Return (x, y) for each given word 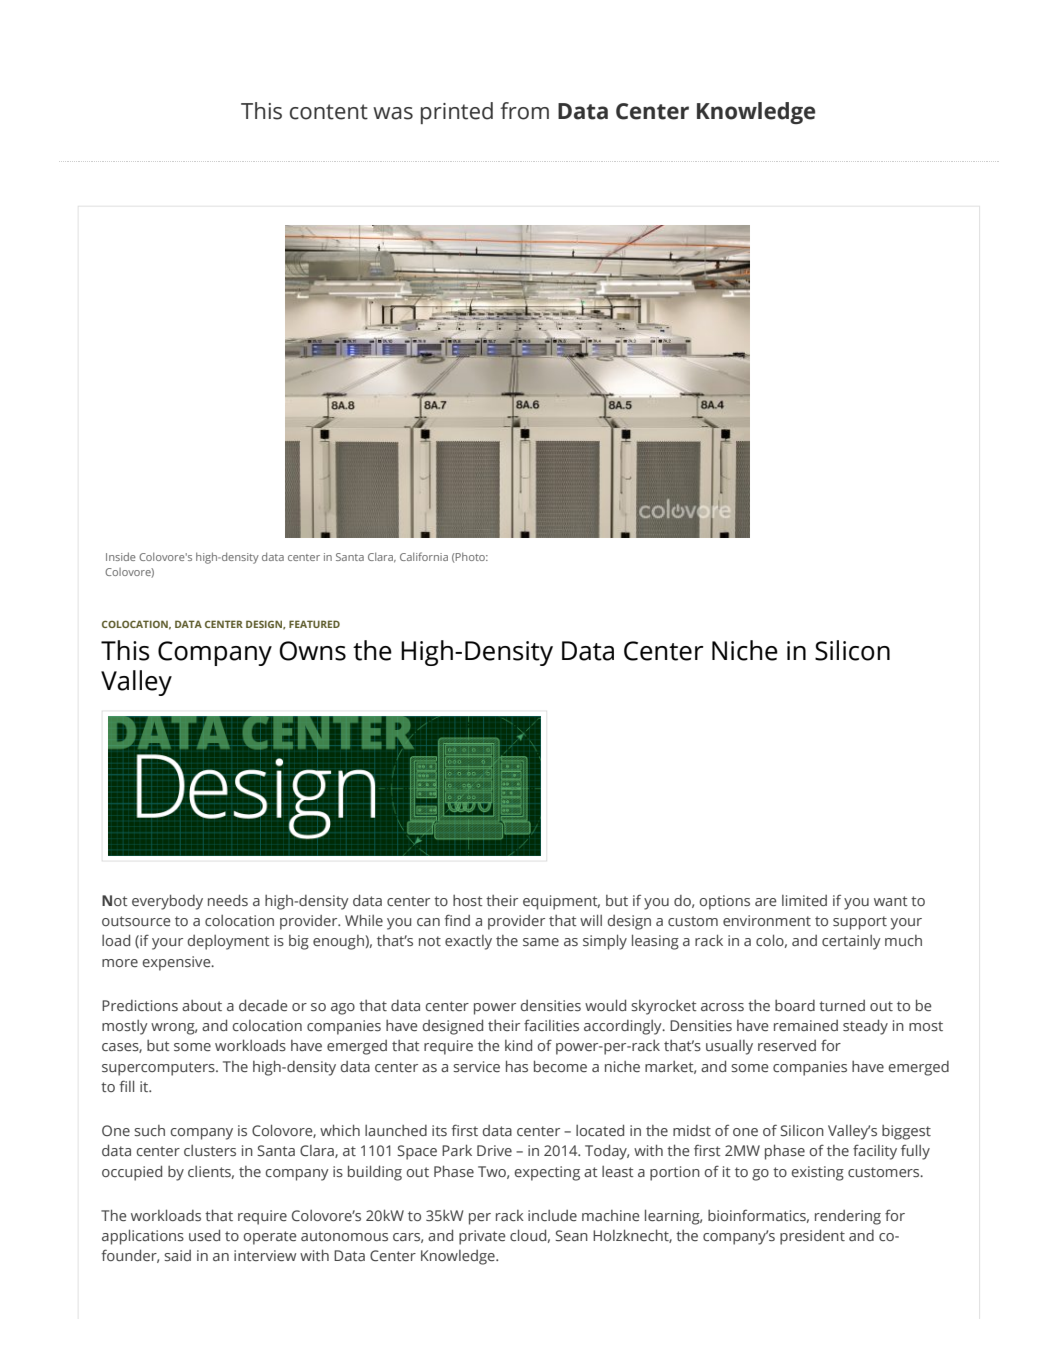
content (329, 112)
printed (457, 113)
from (524, 111)
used (204, 1235)
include (552, 1215)
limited (804, 900)
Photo (470, 556)
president (812, 1237)
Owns (312, 651)
